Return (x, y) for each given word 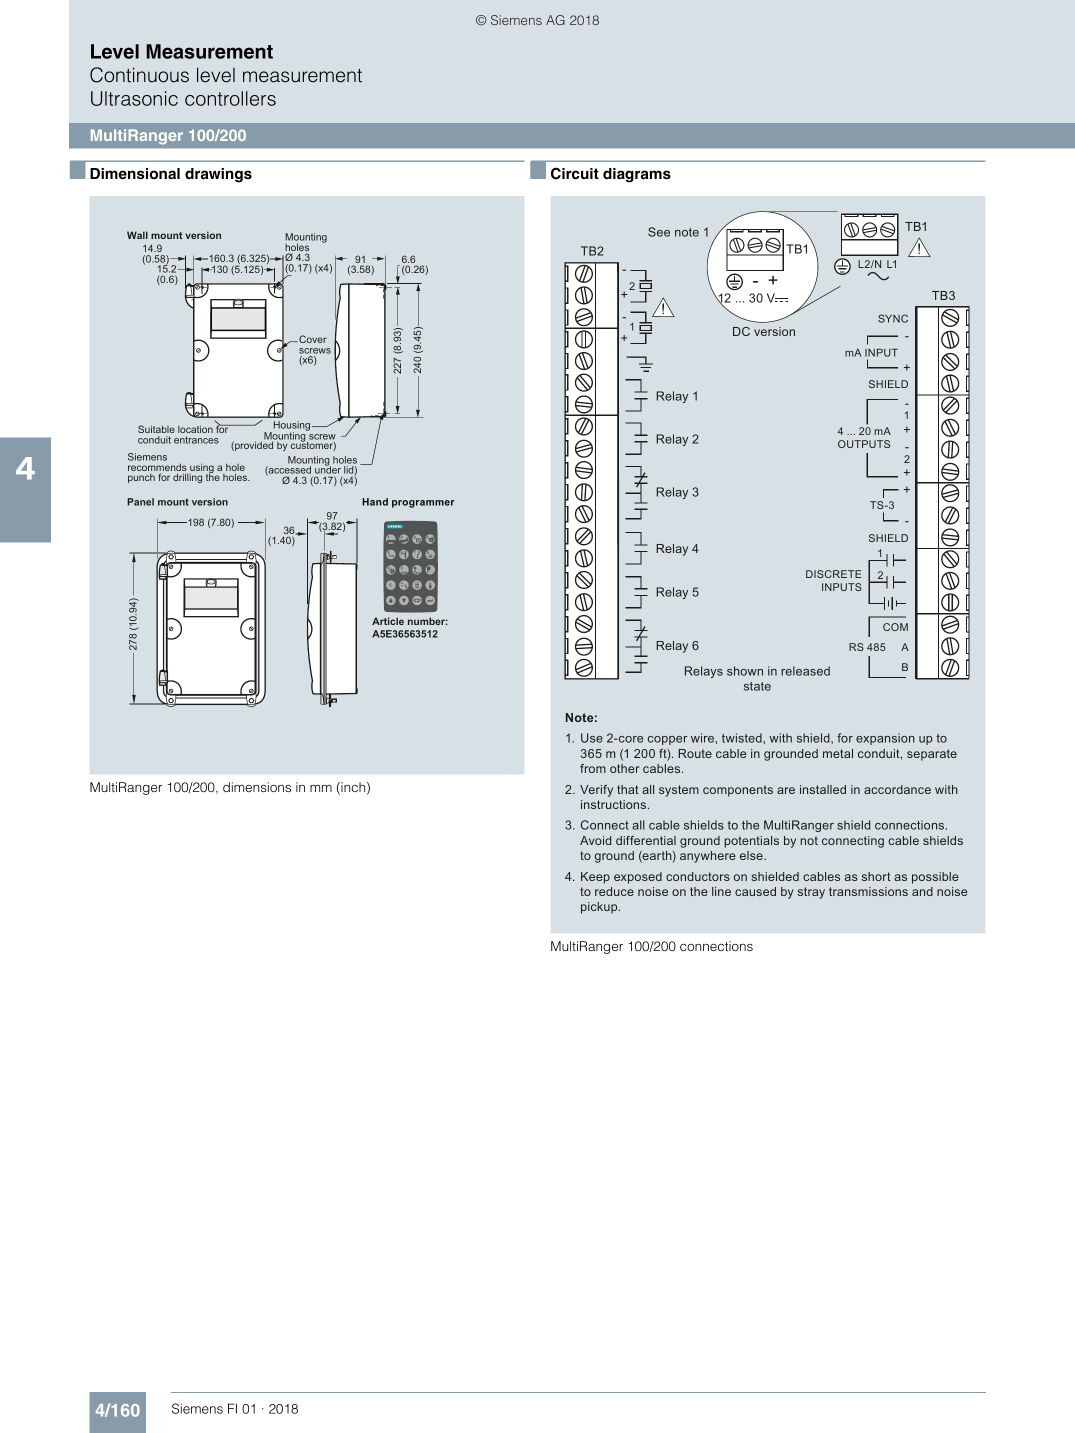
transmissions (868, 891)
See (659, 232)
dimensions (257, 787)
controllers (230, 98)
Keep (595, 878)
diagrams (637, 175)
